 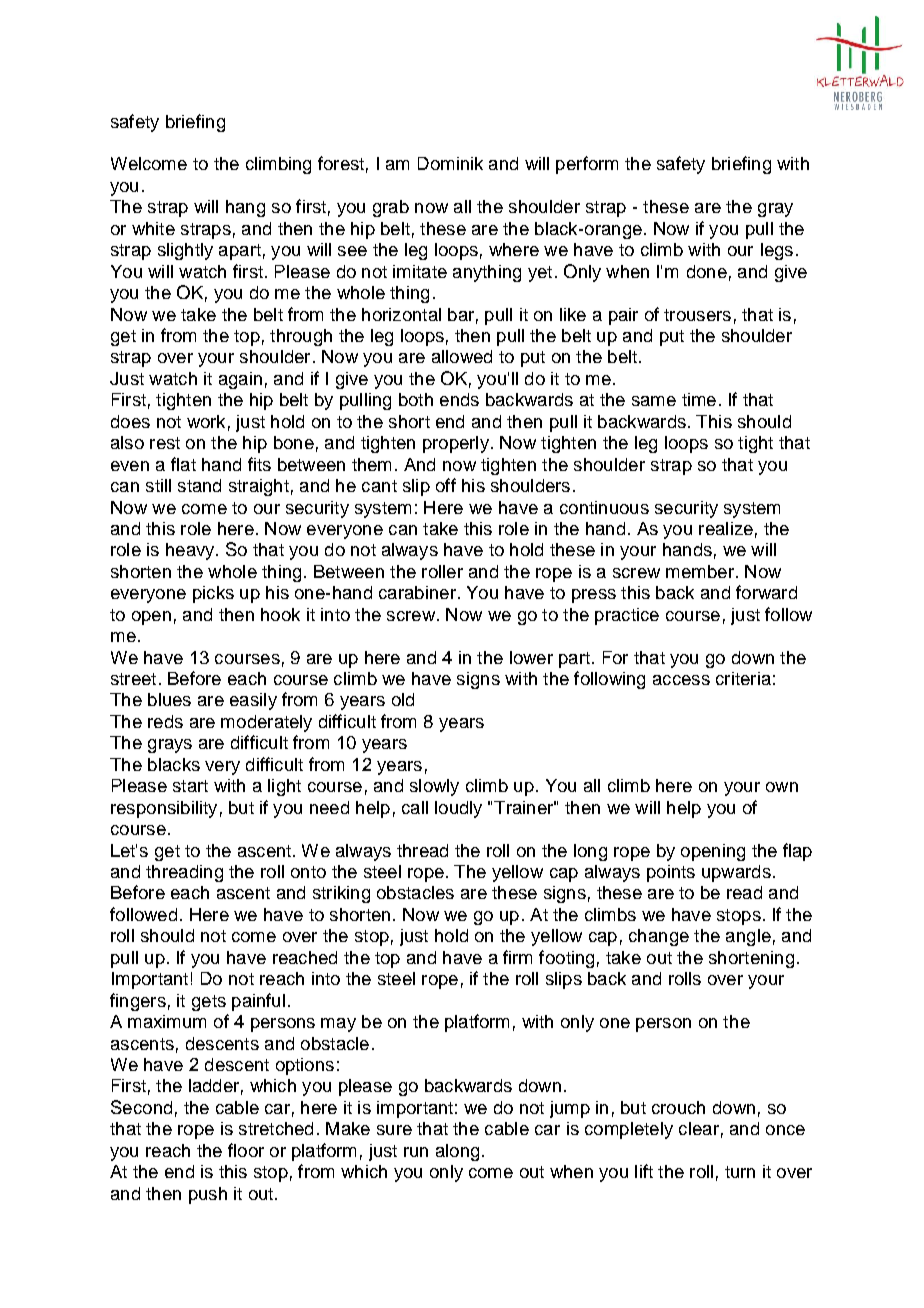 What do you see at coordinates (748, 937) in the screenshot?
I see `angle` at bounding box center [748, 937].
